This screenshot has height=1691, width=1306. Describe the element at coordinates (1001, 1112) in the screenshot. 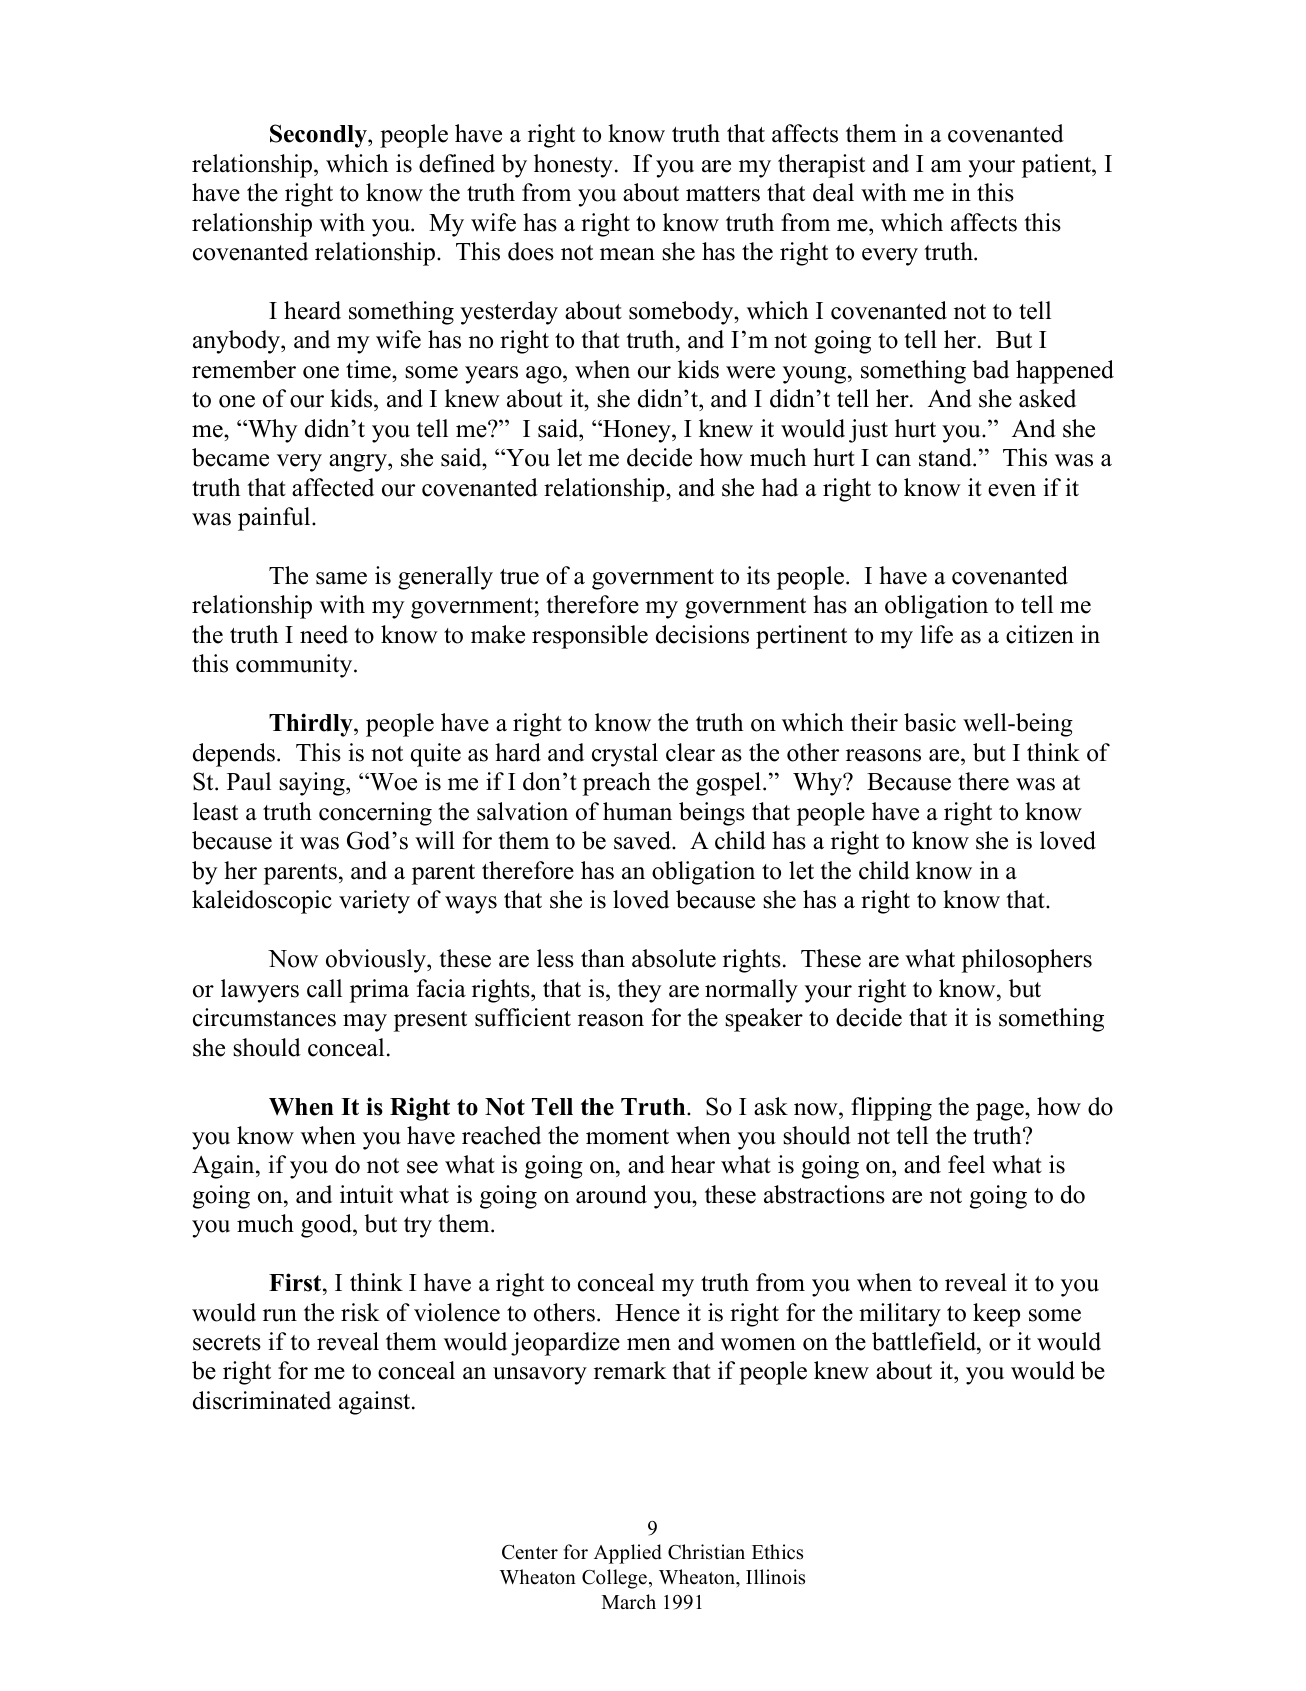

I see `page` at that location.
